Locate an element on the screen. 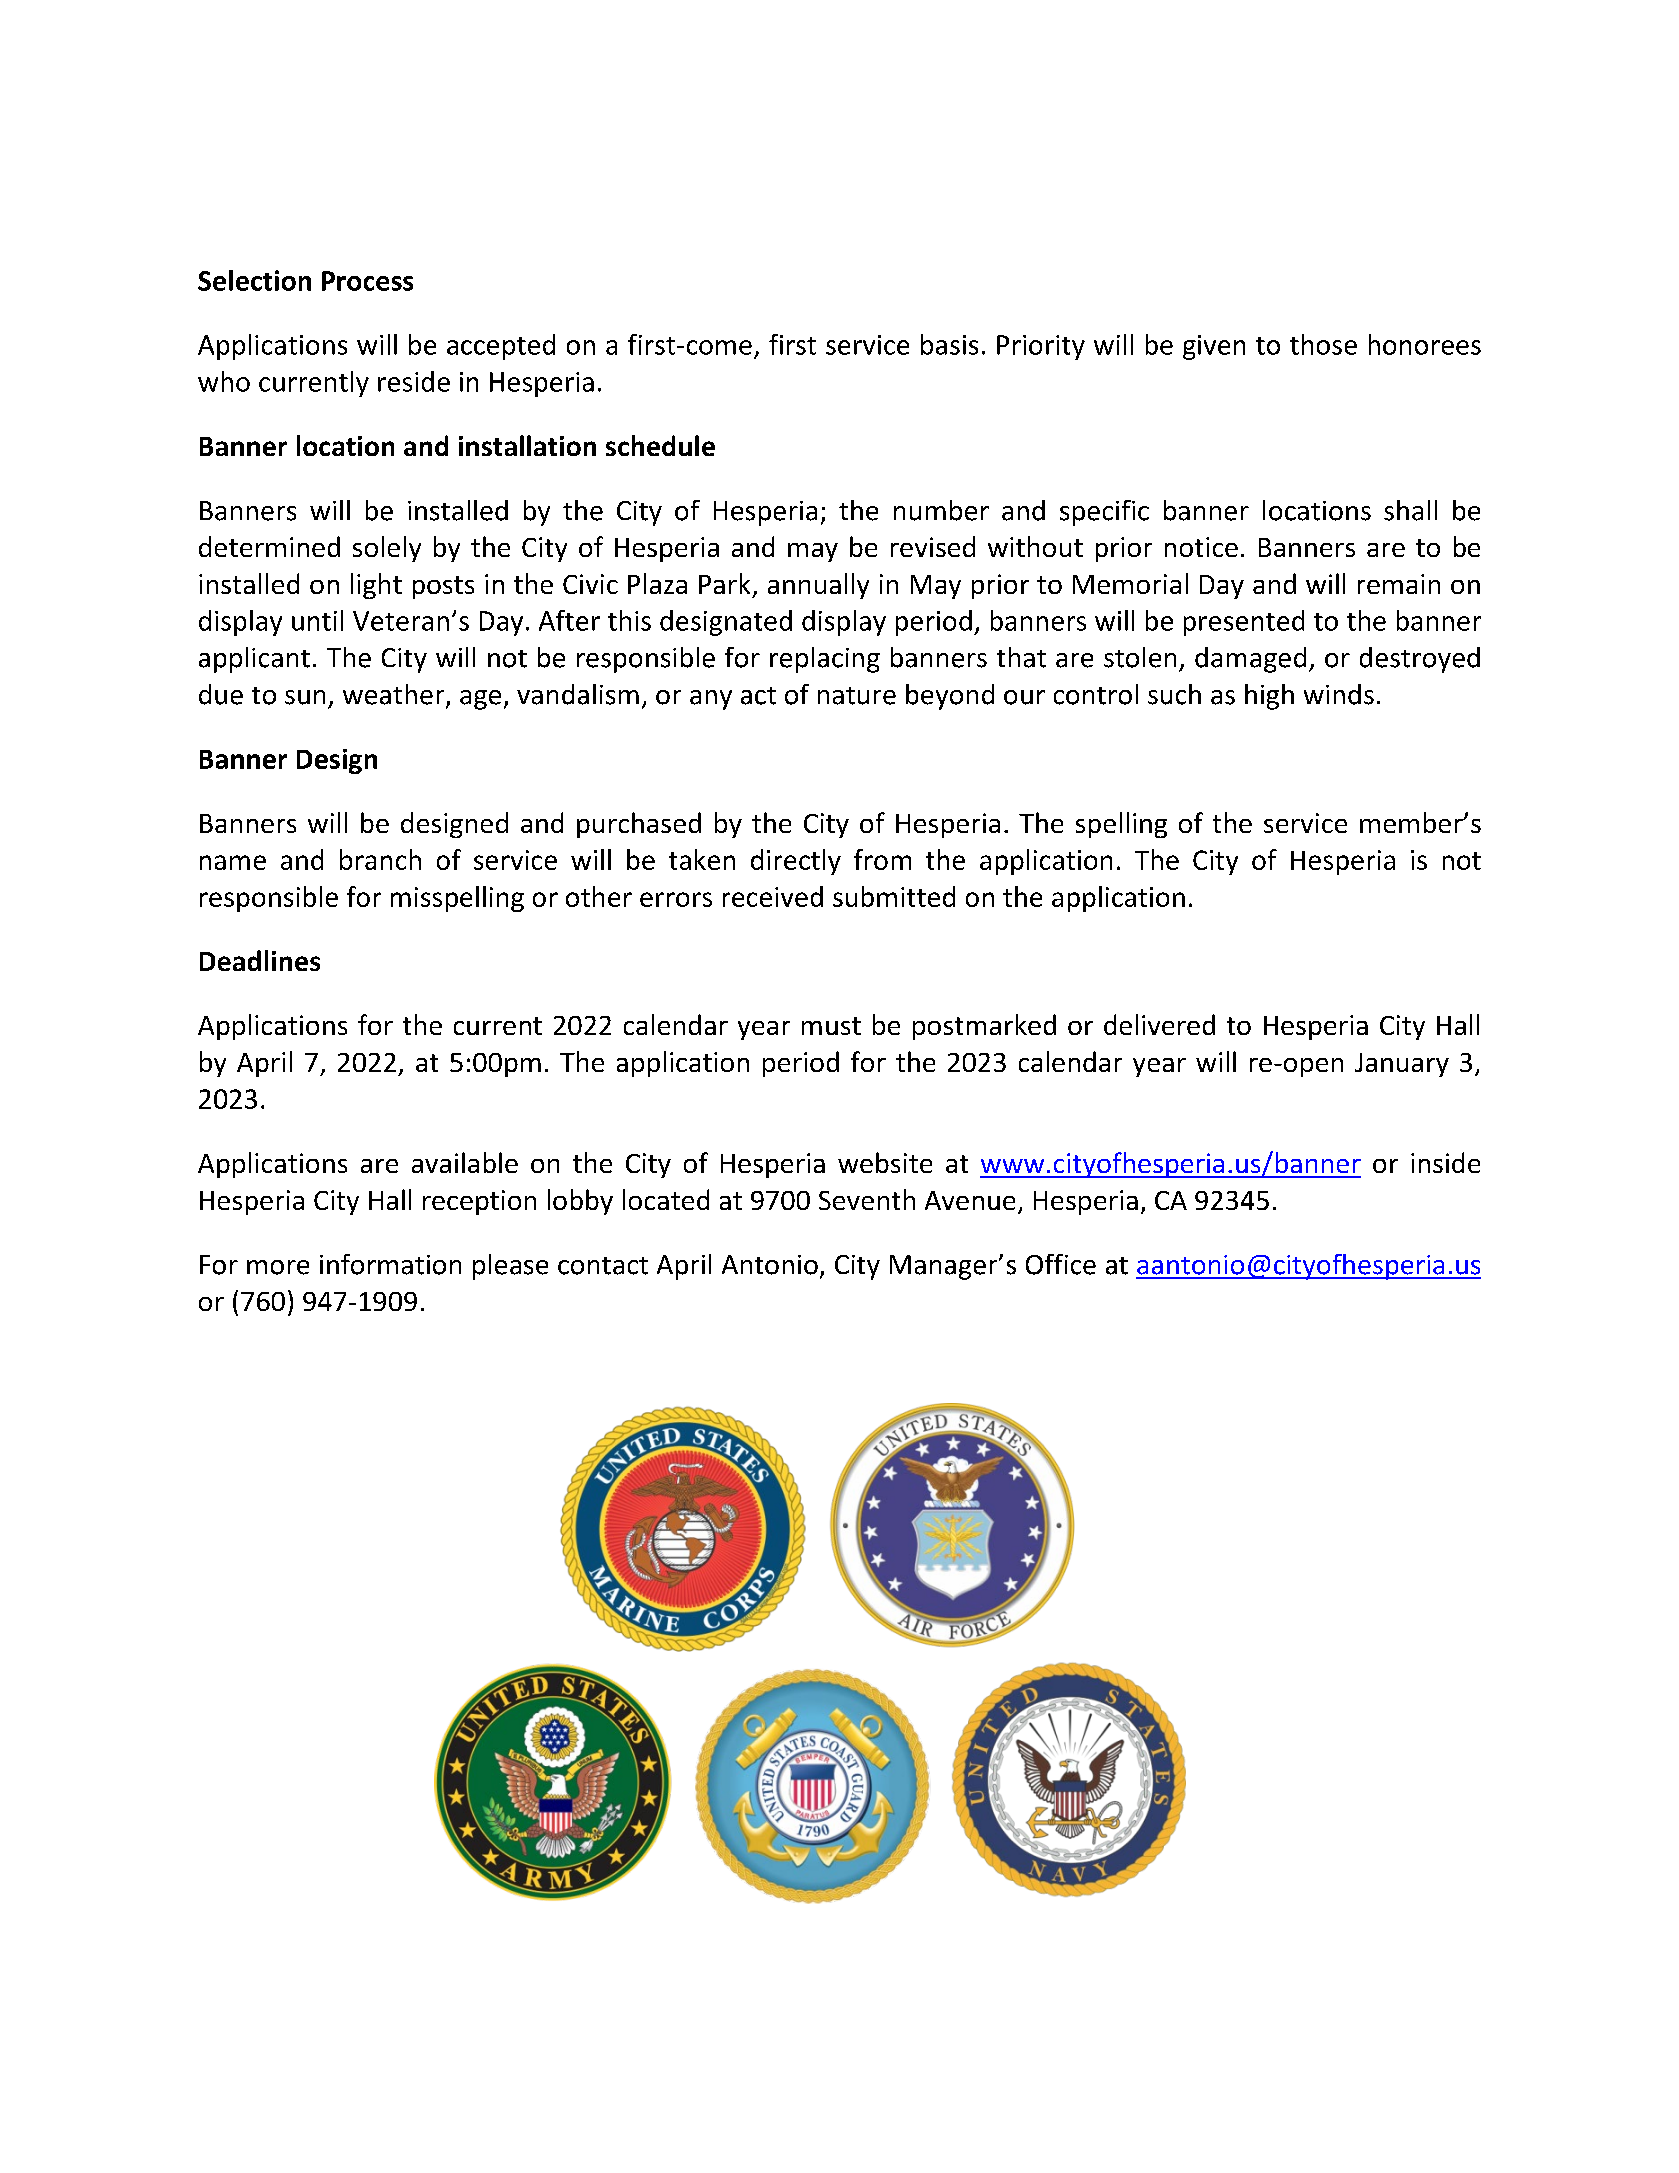 This screenshot has width=1679, height=2173. directly is located at coordinates (796, 862).
